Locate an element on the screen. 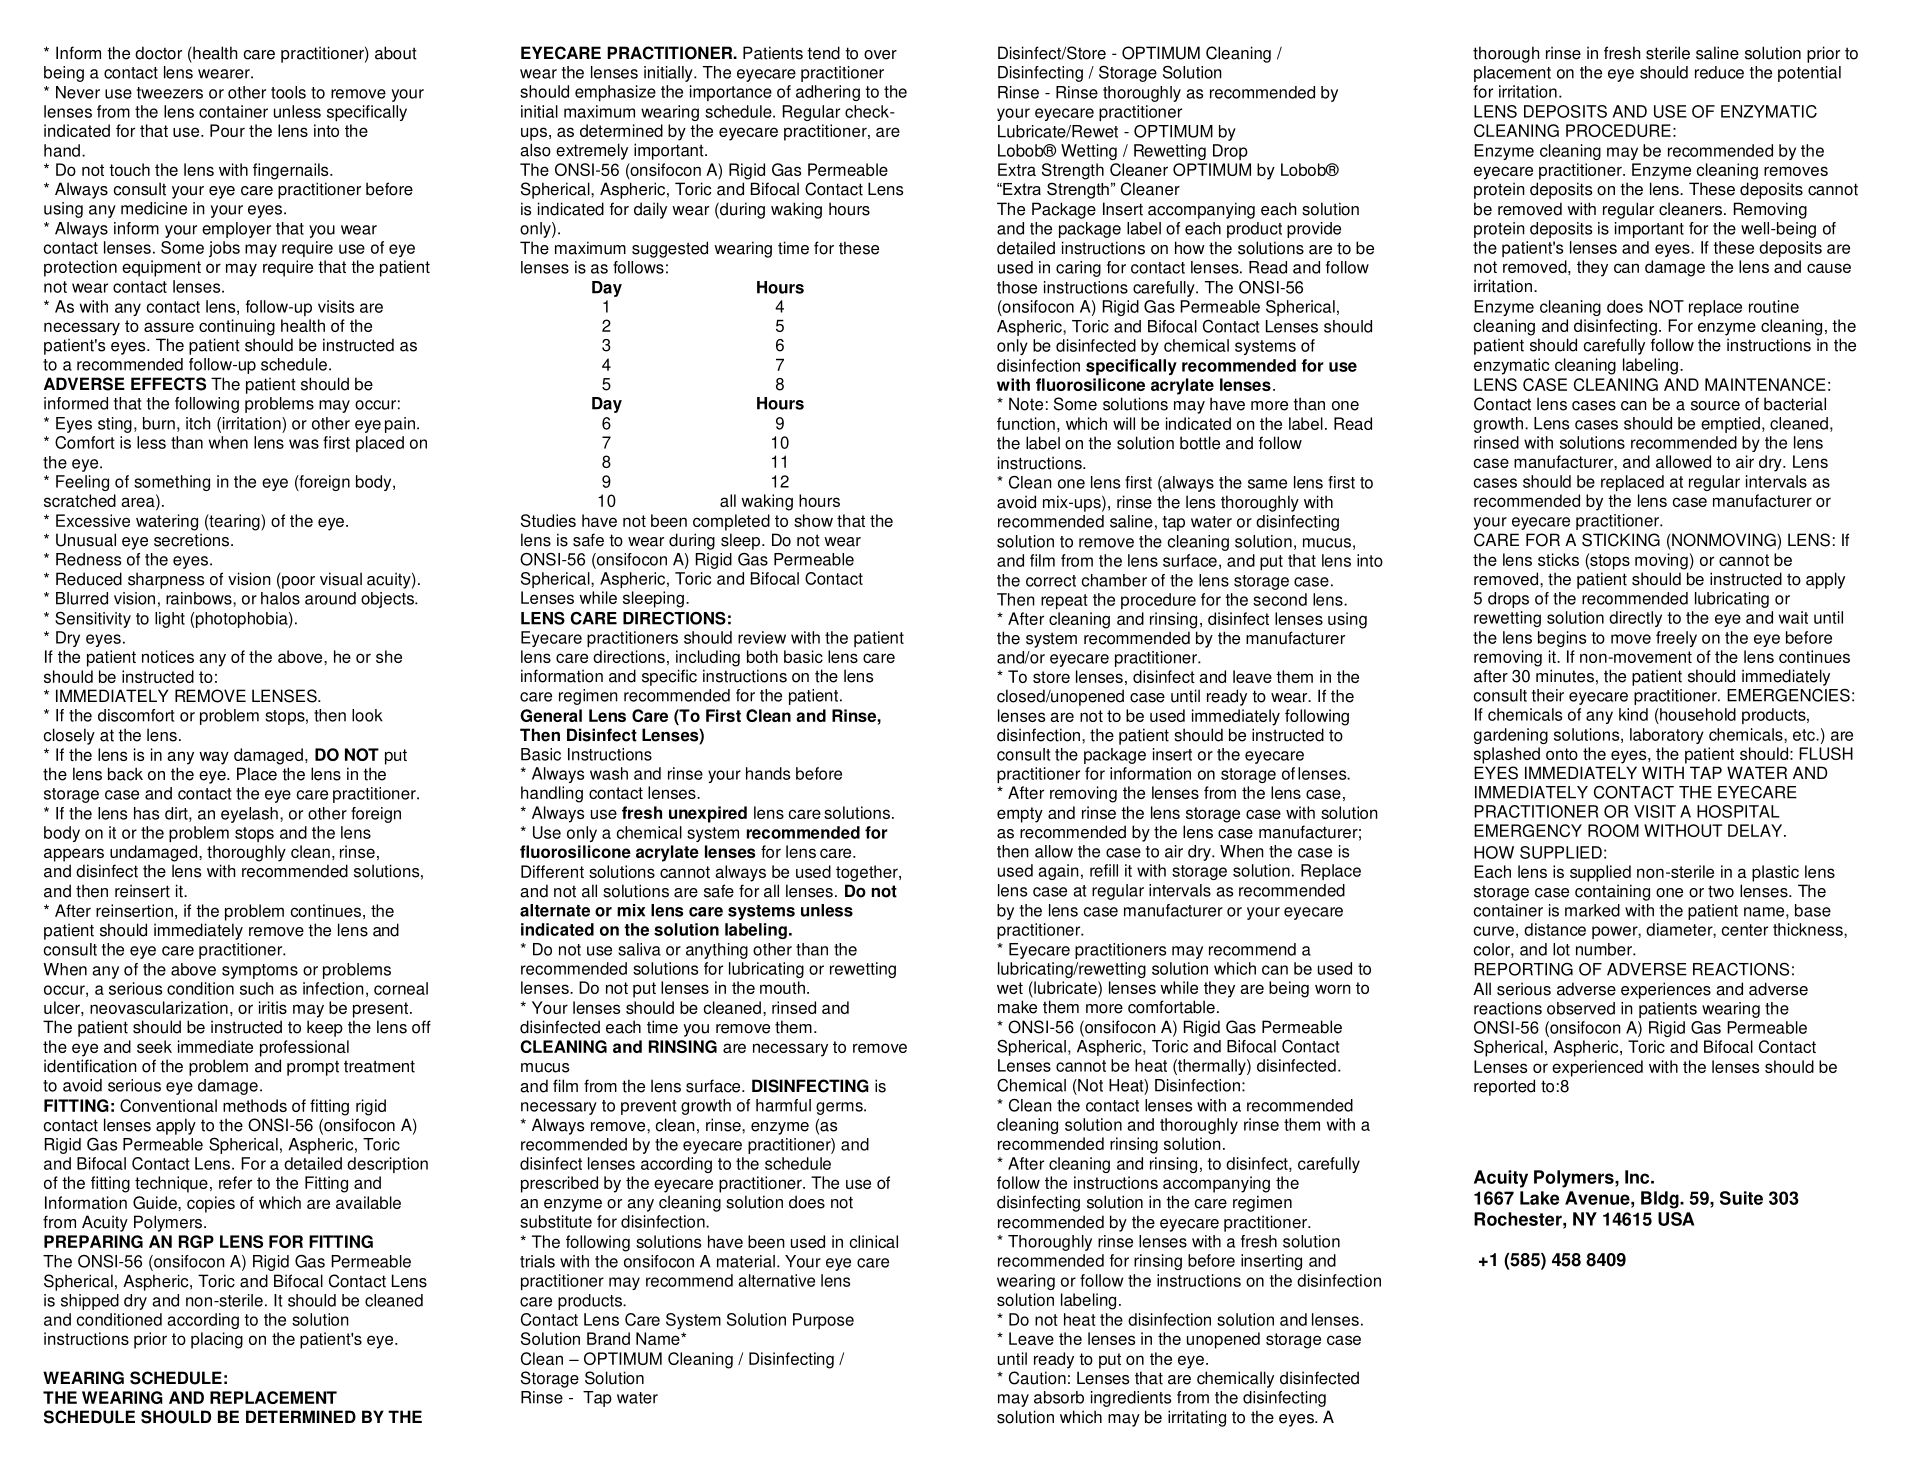  Note is located at coordinates (1026, 404).
